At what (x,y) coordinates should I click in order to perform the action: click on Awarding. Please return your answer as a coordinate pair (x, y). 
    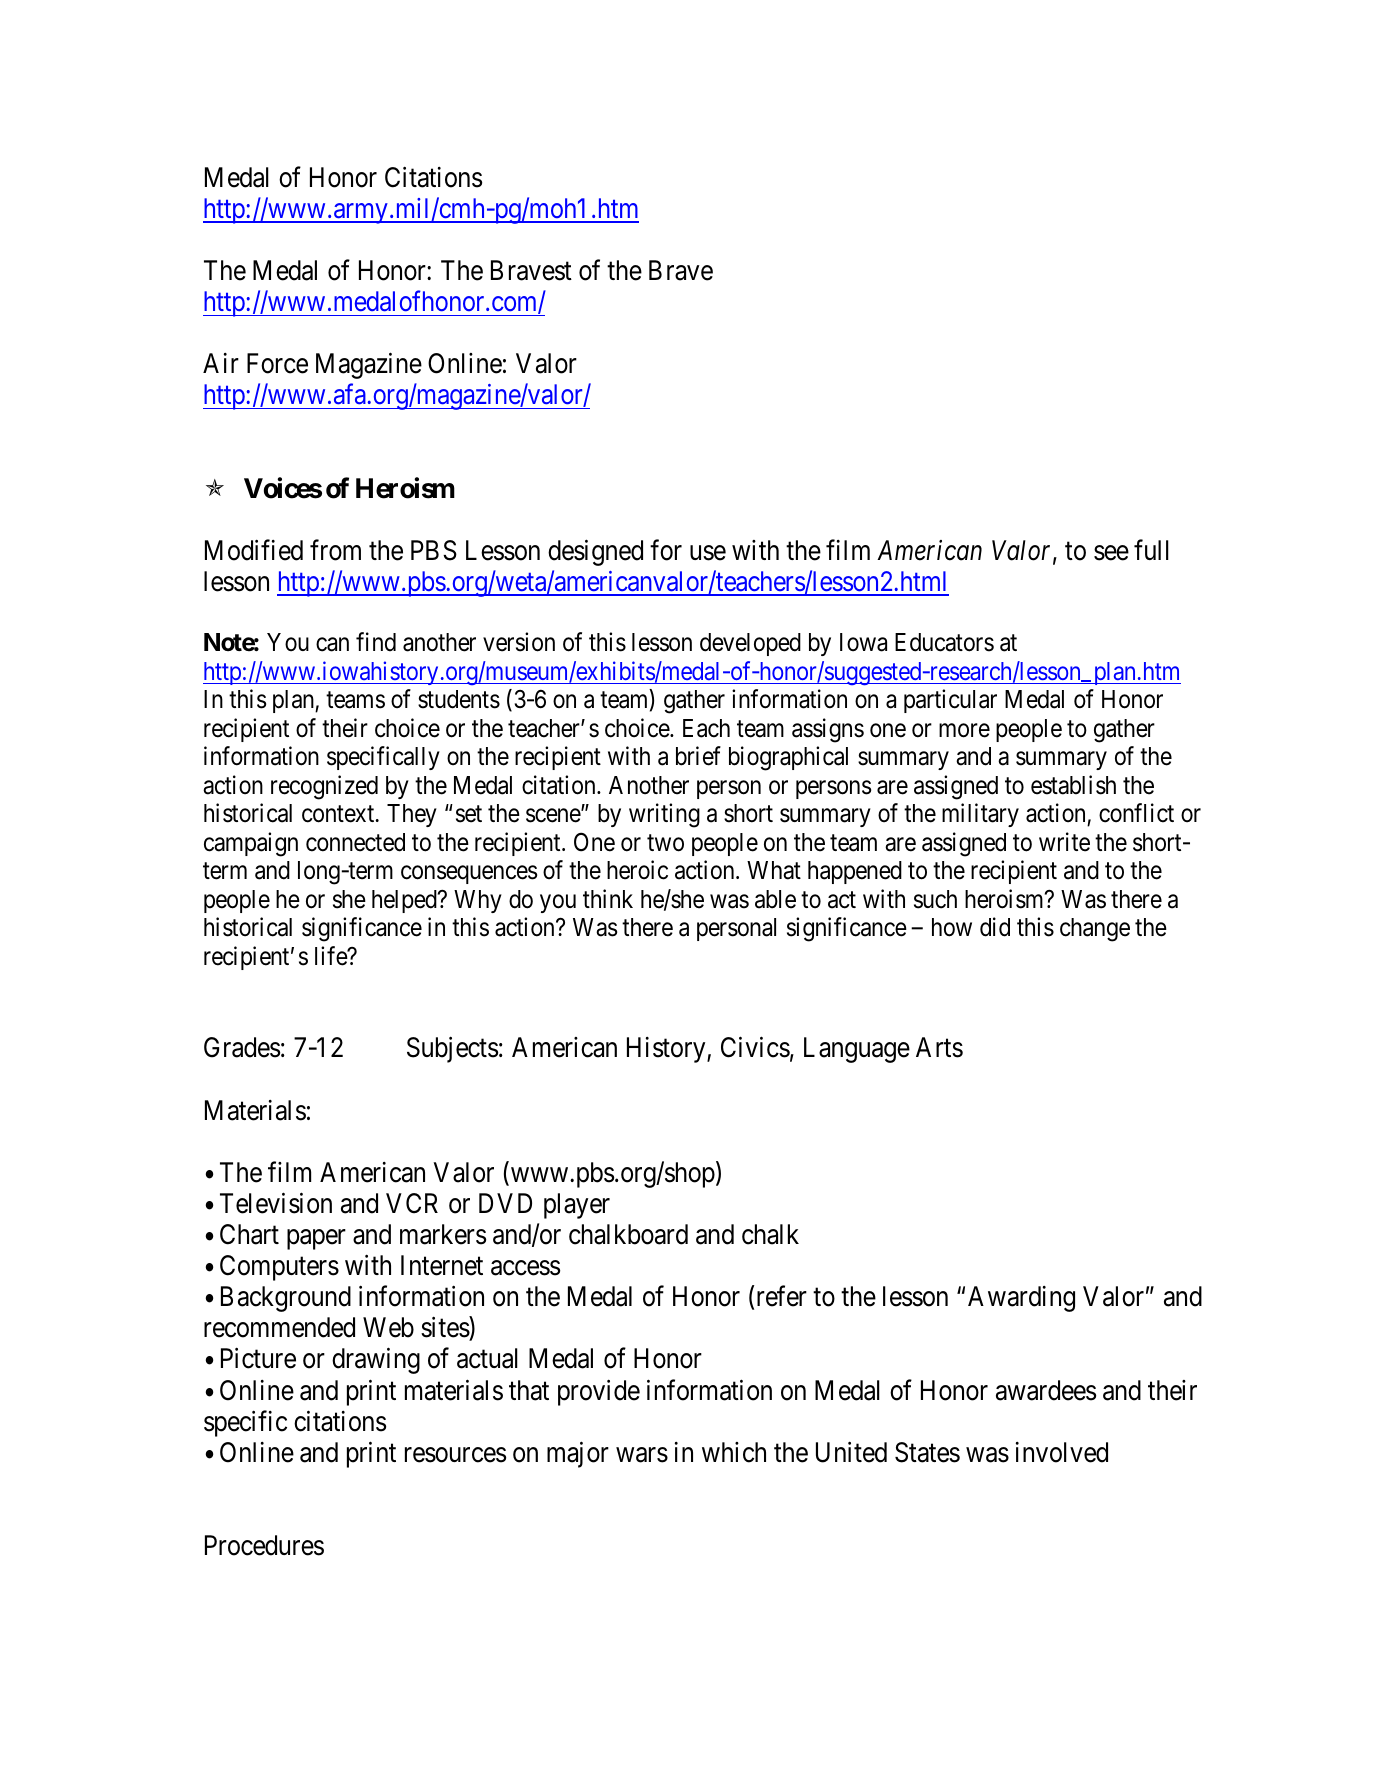
    Looking at the image, I should click on (1021, 1299).
